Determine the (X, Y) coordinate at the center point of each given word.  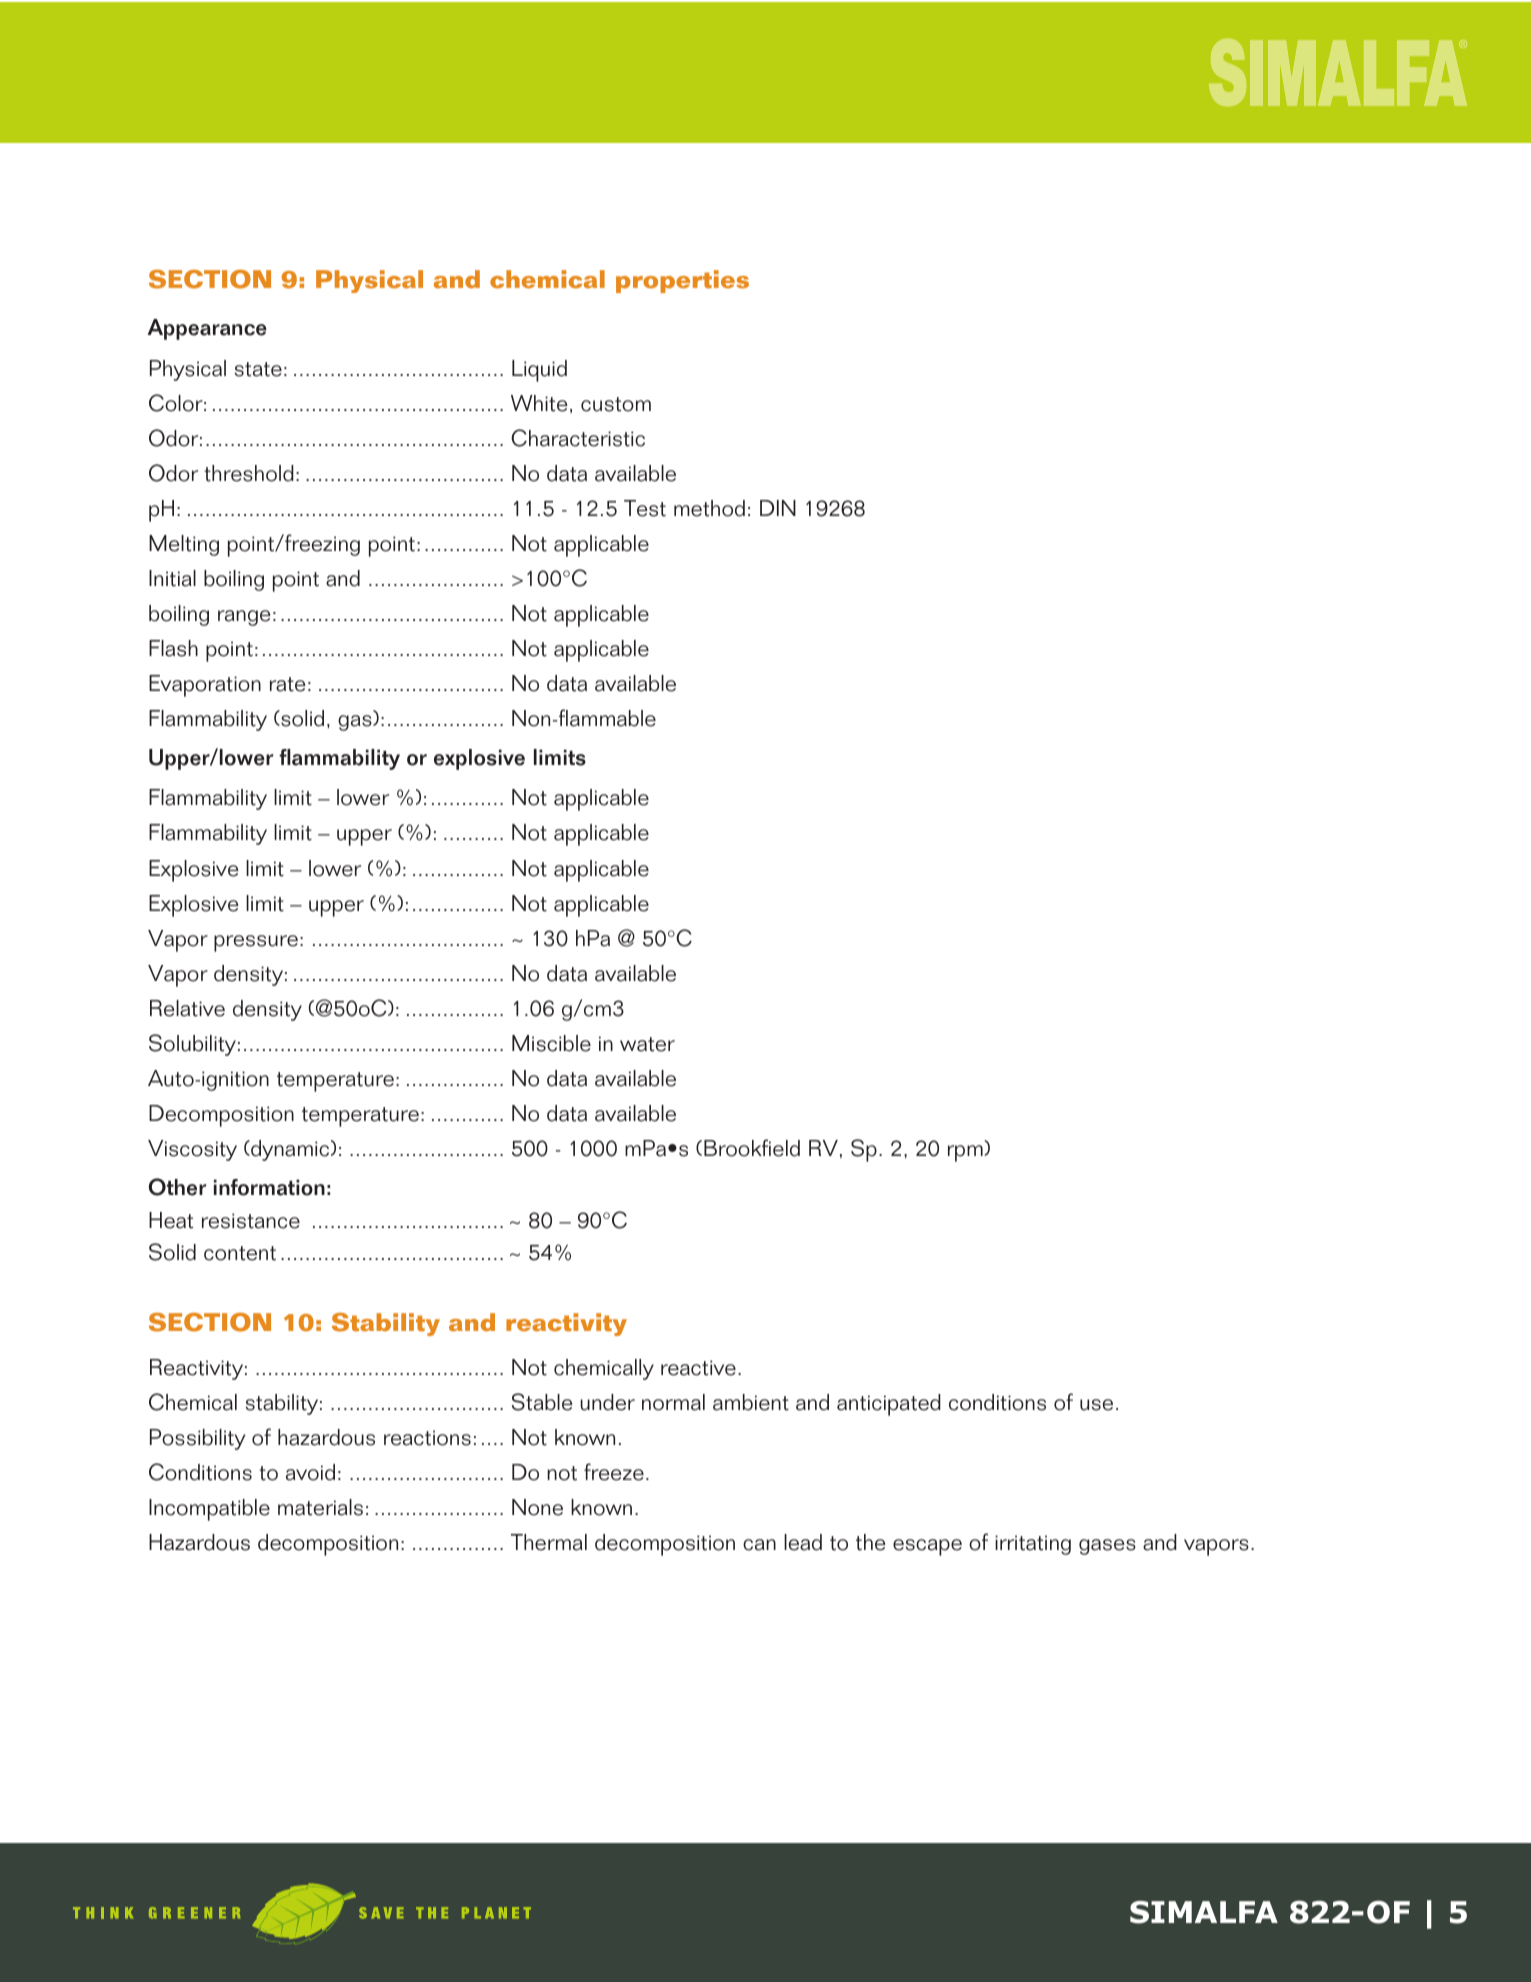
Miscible (551, 1043)
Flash (173, 648)
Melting (184, 545)
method (709, 508)
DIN (778, 508)
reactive (698, 1368)
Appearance (207, 329)
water (647, 1044)
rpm (966, 1153)
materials (320, 1507)
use (1096, 1405)
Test (645, 508)
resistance (251, 1221)
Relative (187, 1008)
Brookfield (752, 1148)
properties (682, 281)
